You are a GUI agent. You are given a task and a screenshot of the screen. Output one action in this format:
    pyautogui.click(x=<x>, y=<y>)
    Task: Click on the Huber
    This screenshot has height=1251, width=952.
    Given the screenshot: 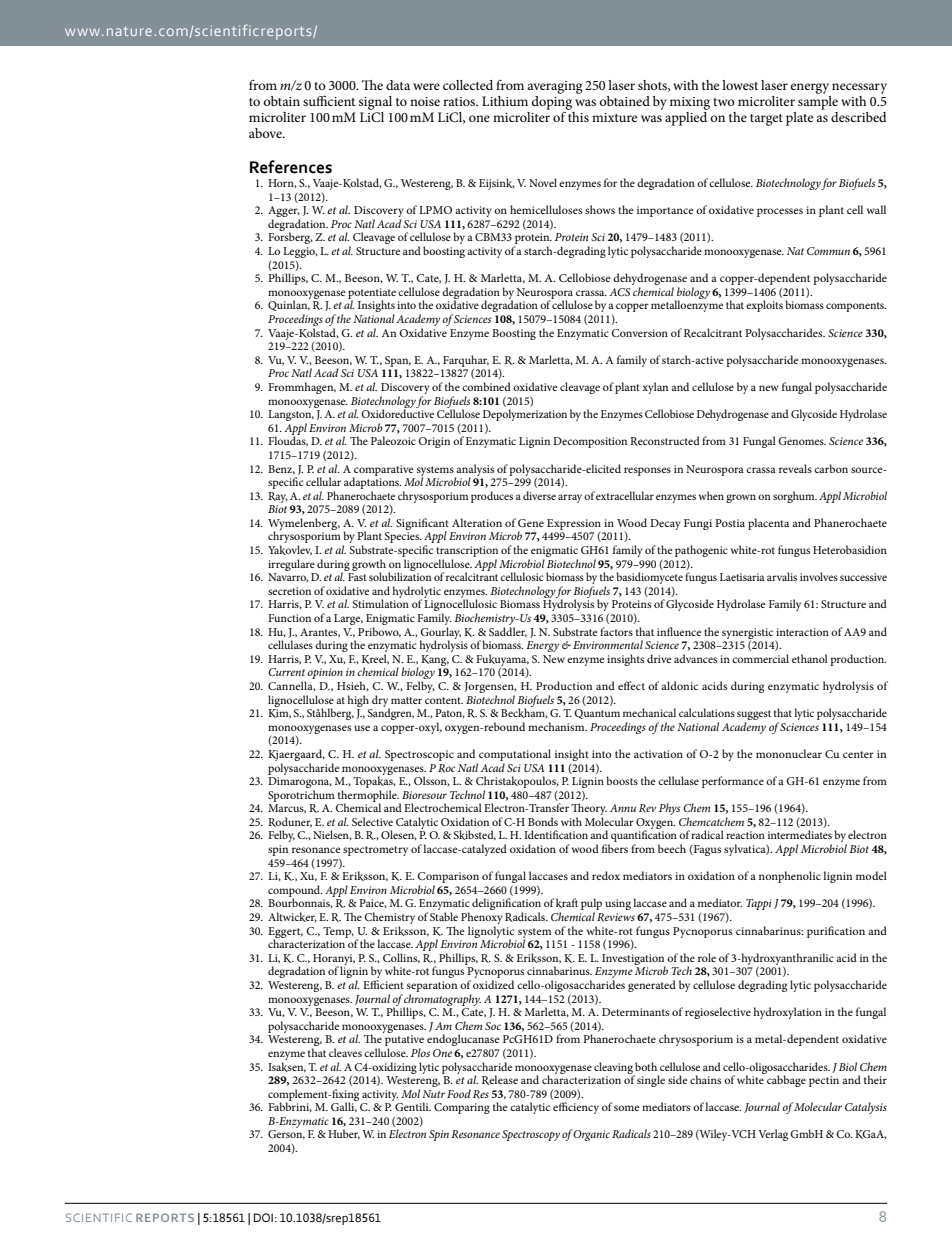 What is the action you would take?
    pyautogui.click(x=344, y=1134)
